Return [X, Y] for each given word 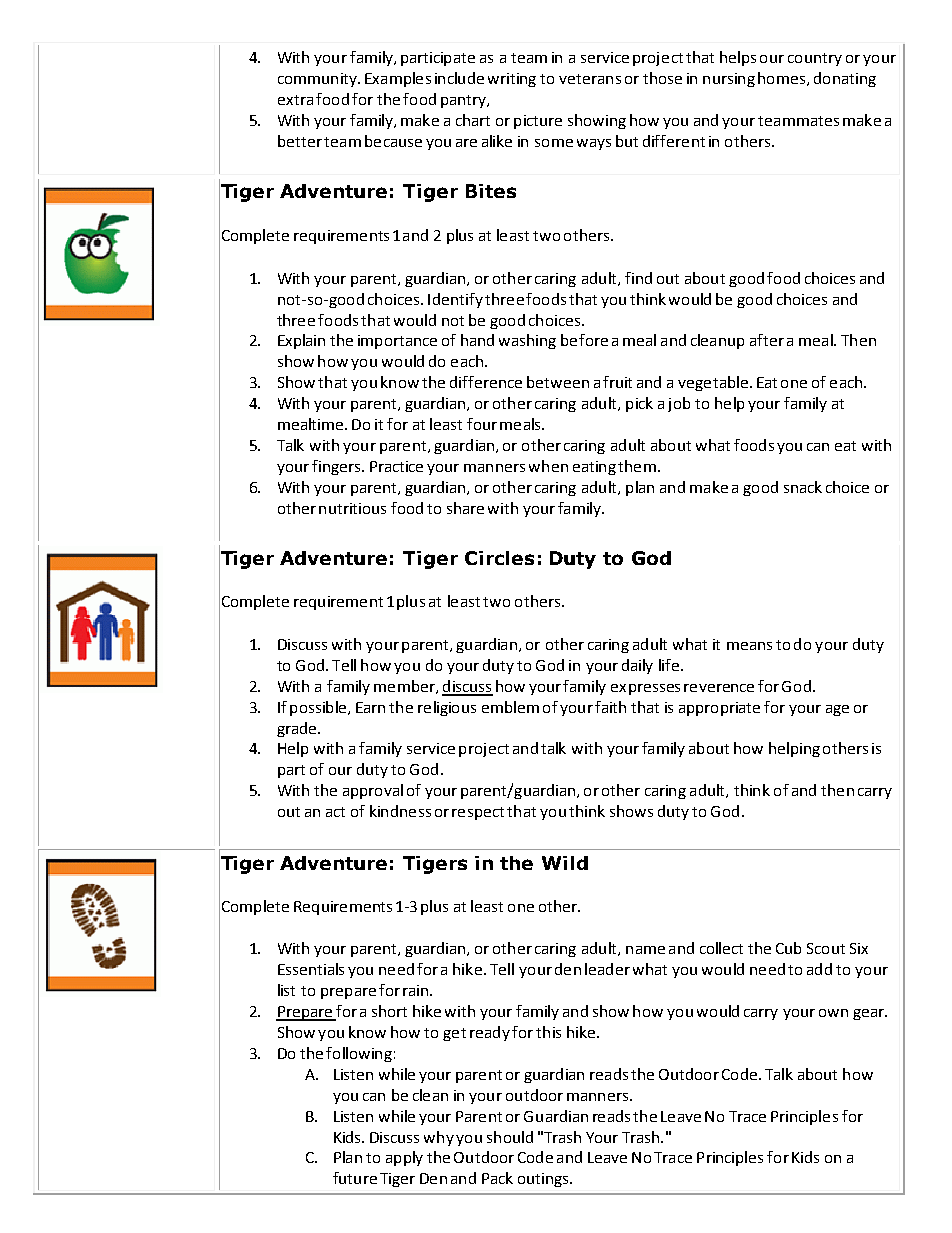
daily [637, 666]
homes [783, 79]
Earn [370, 707]
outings [544, 1180]
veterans [590, 79]
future [355, 1178]
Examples [398, 79]
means [749, 646]
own [833, 1013]
